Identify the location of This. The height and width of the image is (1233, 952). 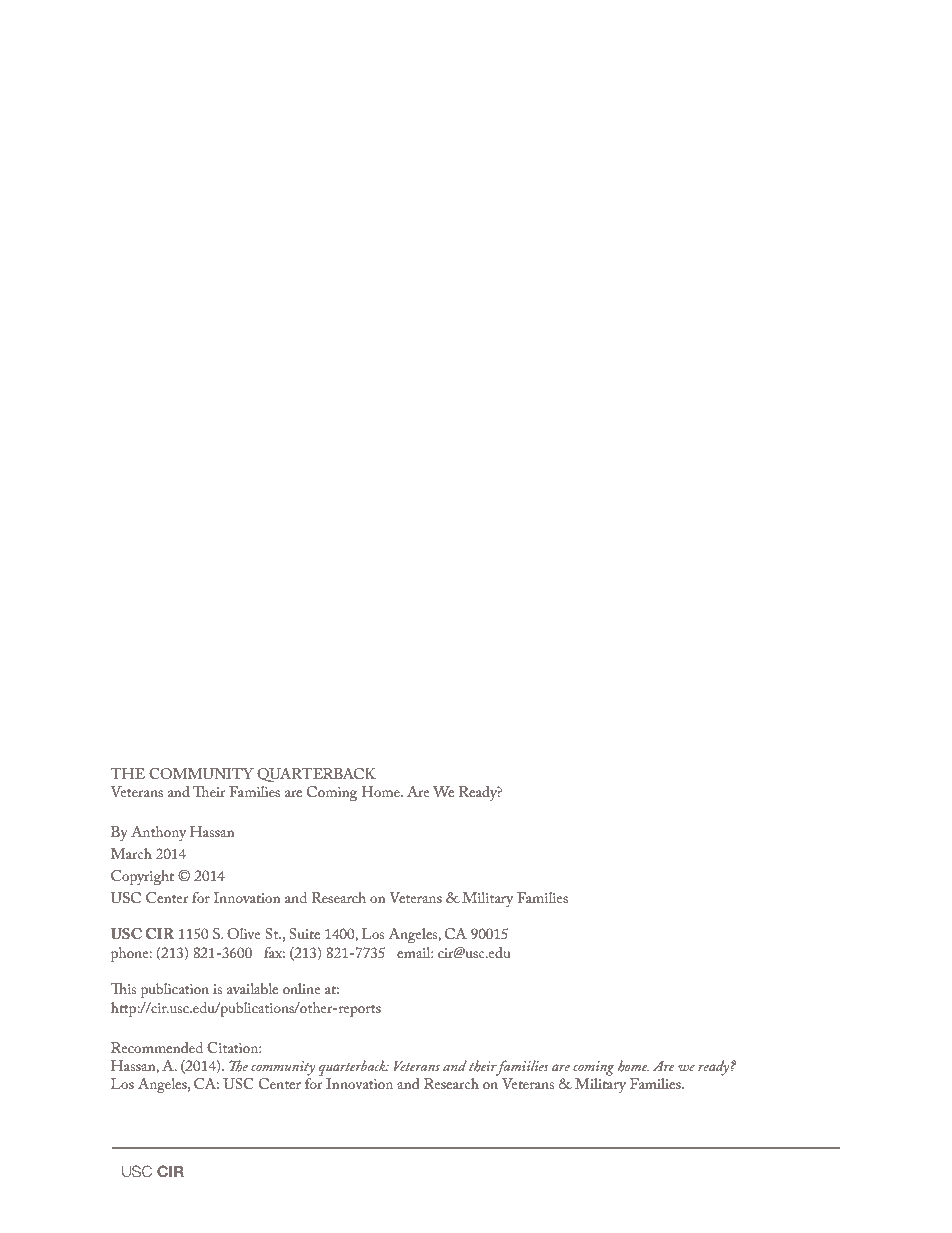
(123, 988).
